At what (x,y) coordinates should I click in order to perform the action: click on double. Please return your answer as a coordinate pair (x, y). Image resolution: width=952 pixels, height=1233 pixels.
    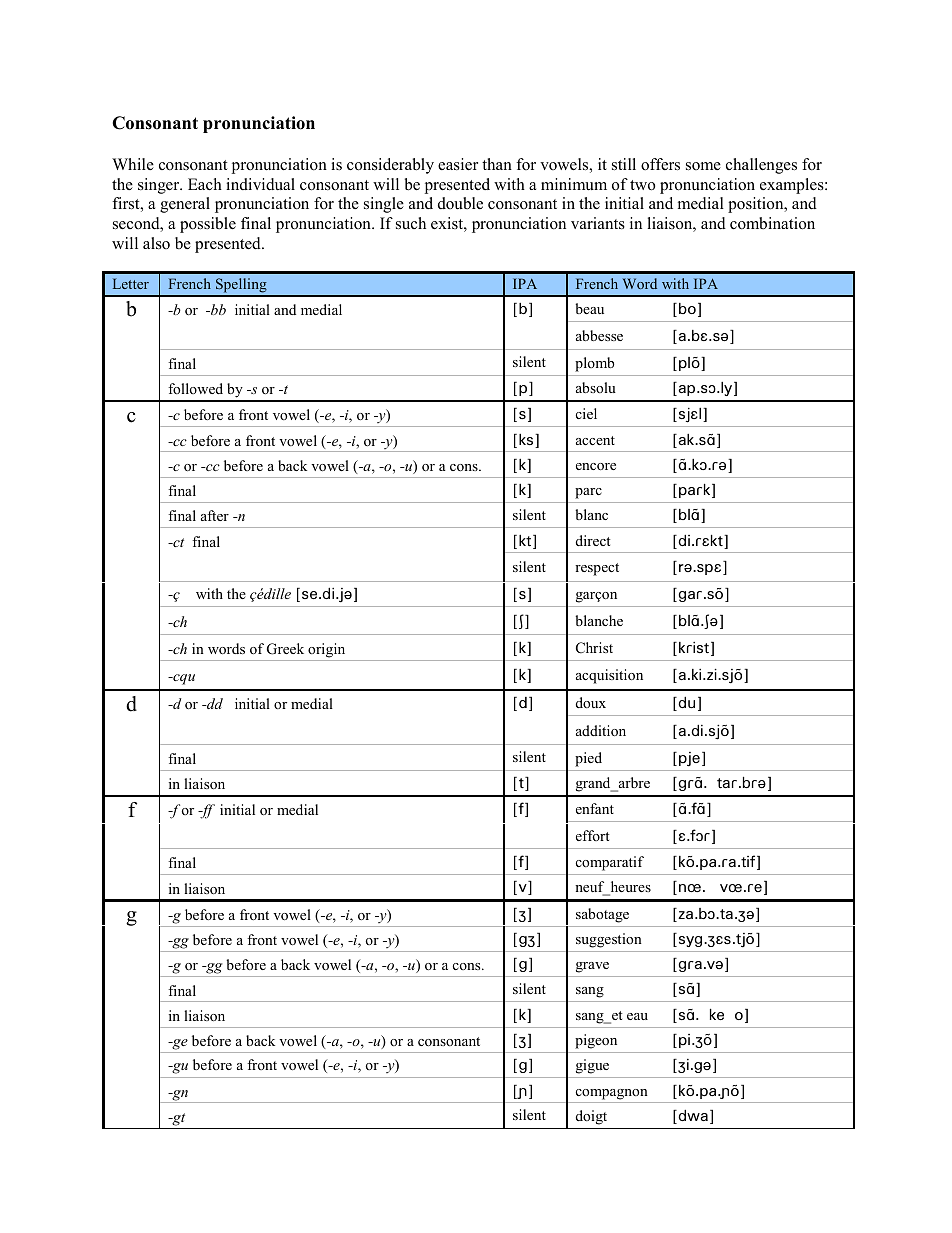
    Looking at the image, I should click on (460, 203).
